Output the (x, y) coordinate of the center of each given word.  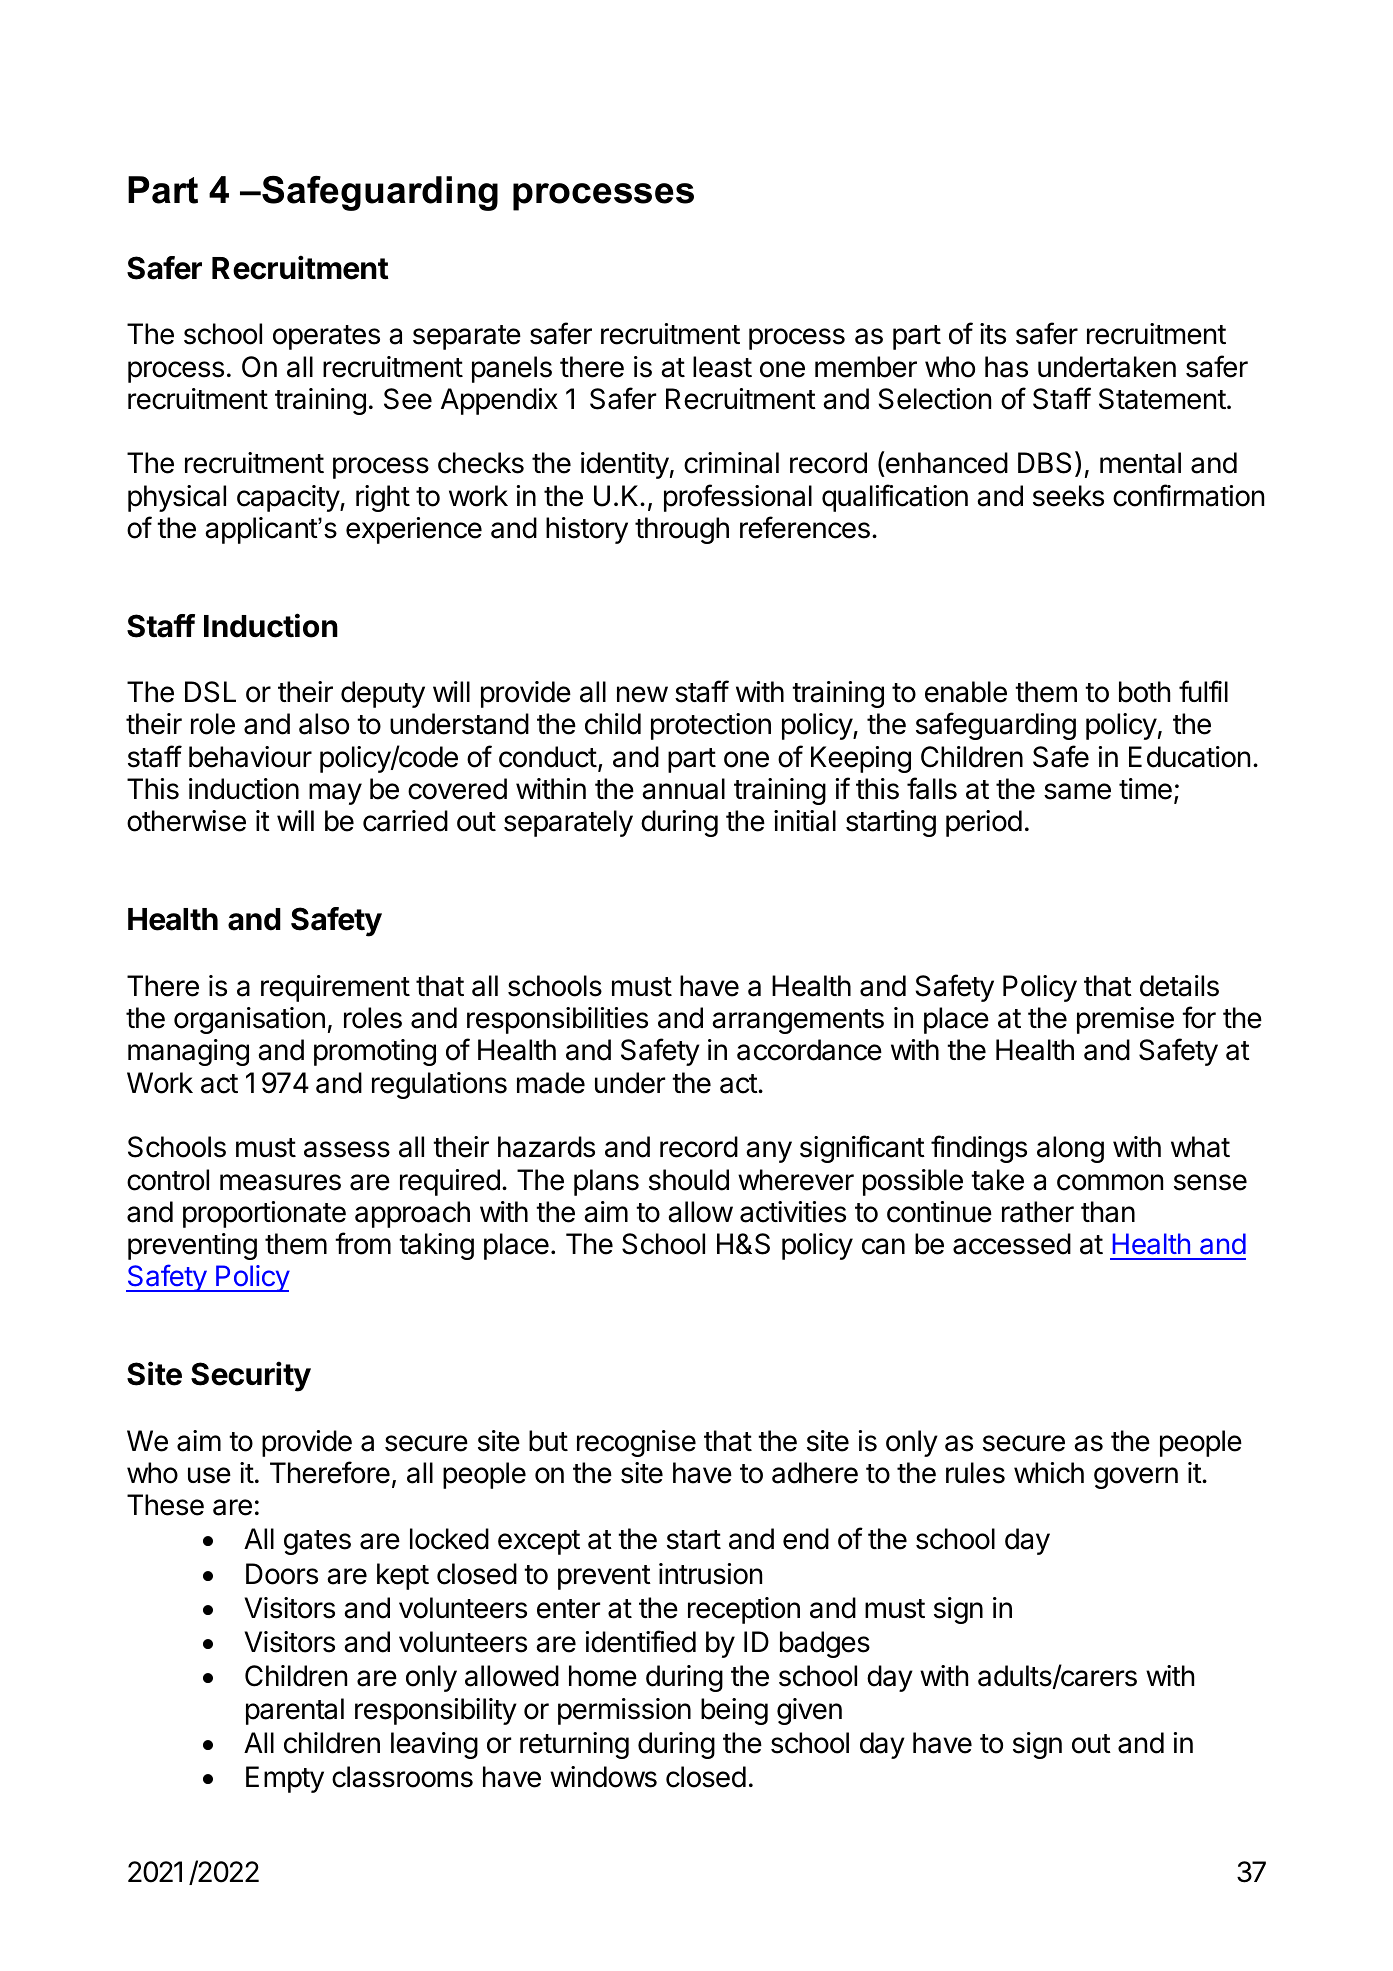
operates (326, 337)
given (809, 1711)
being (734, 1711)
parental (295, 1711)
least (722, 367)
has (1006, 367)
